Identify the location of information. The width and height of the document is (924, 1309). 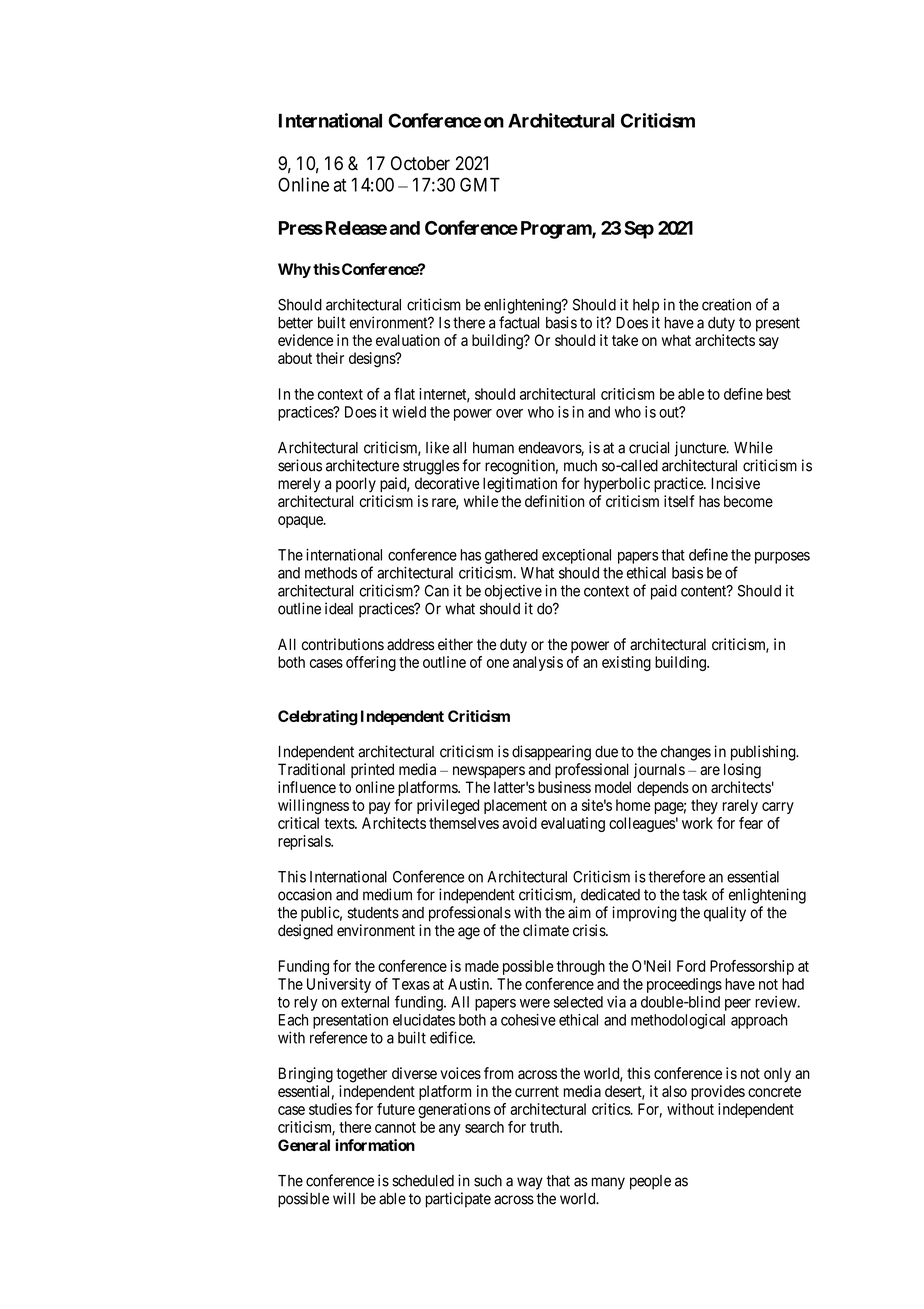
(375, 1145).
